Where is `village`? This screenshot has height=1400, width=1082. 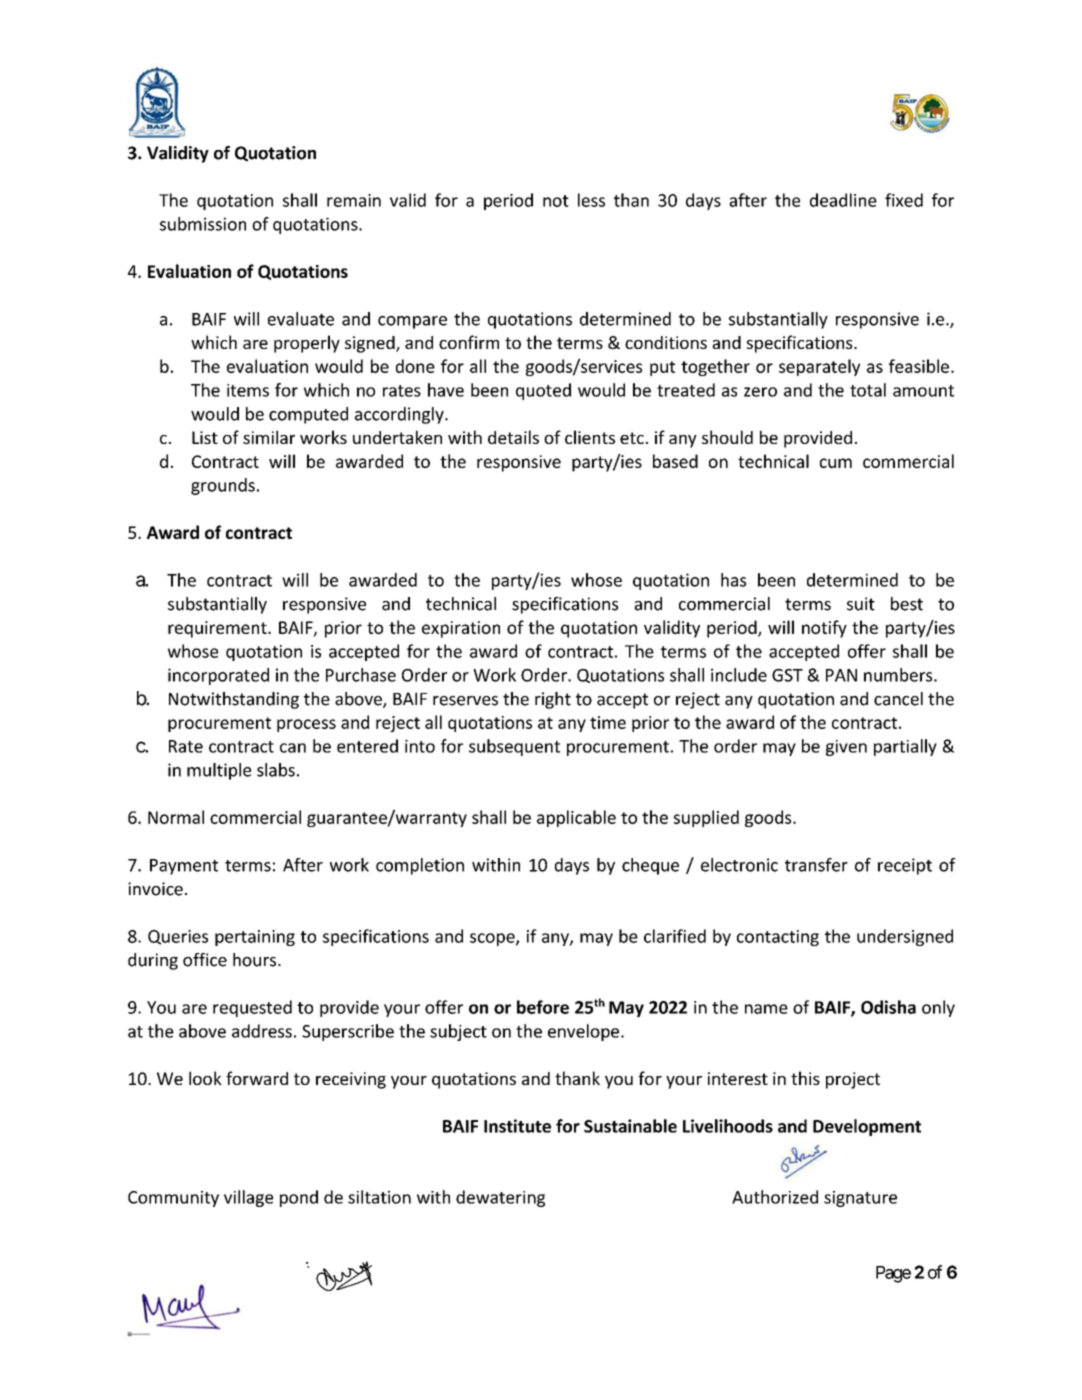 village is located at coordinates (248, 1198).
